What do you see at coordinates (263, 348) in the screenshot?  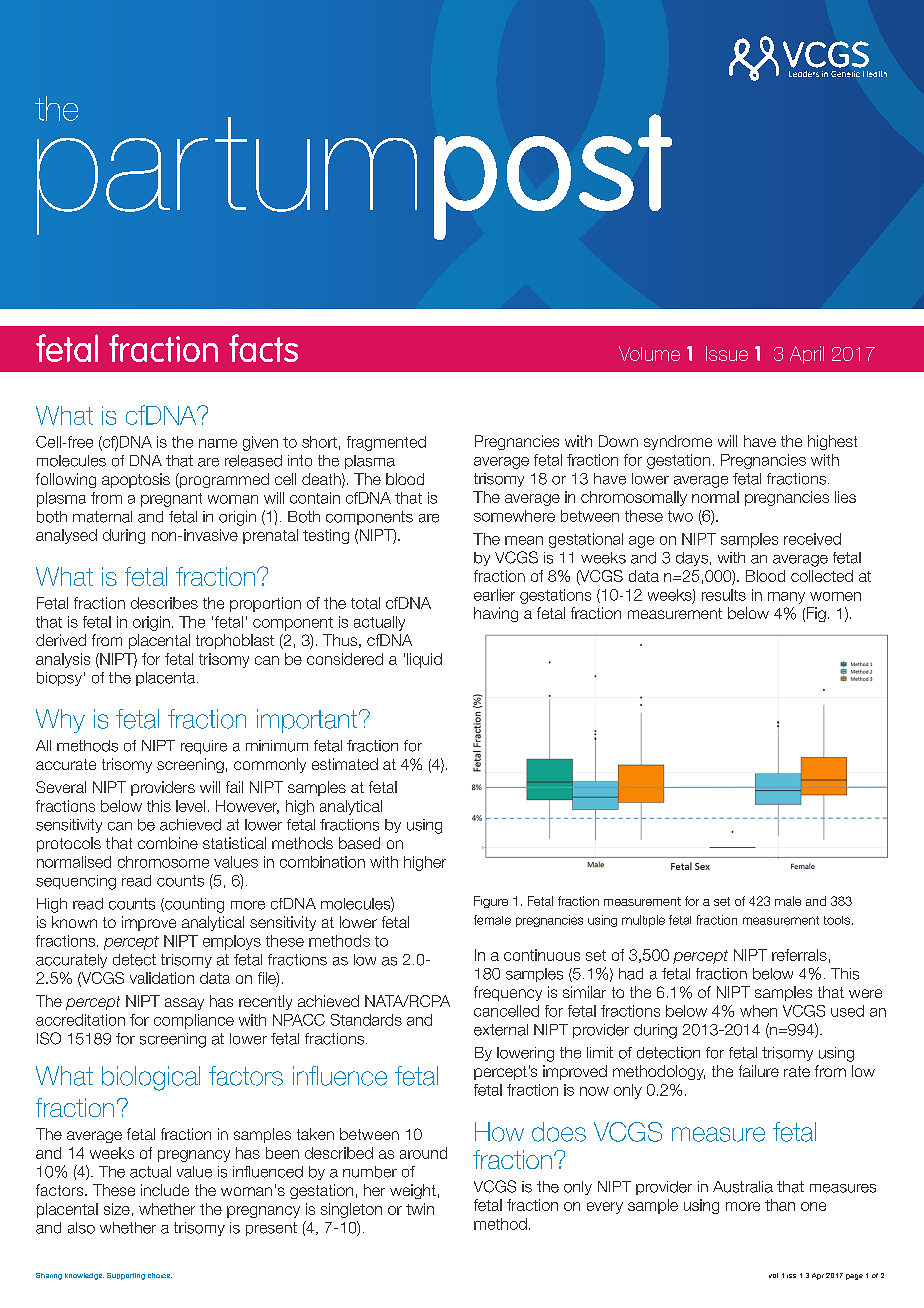 I see `facts` at bounding box center [263, 348].
